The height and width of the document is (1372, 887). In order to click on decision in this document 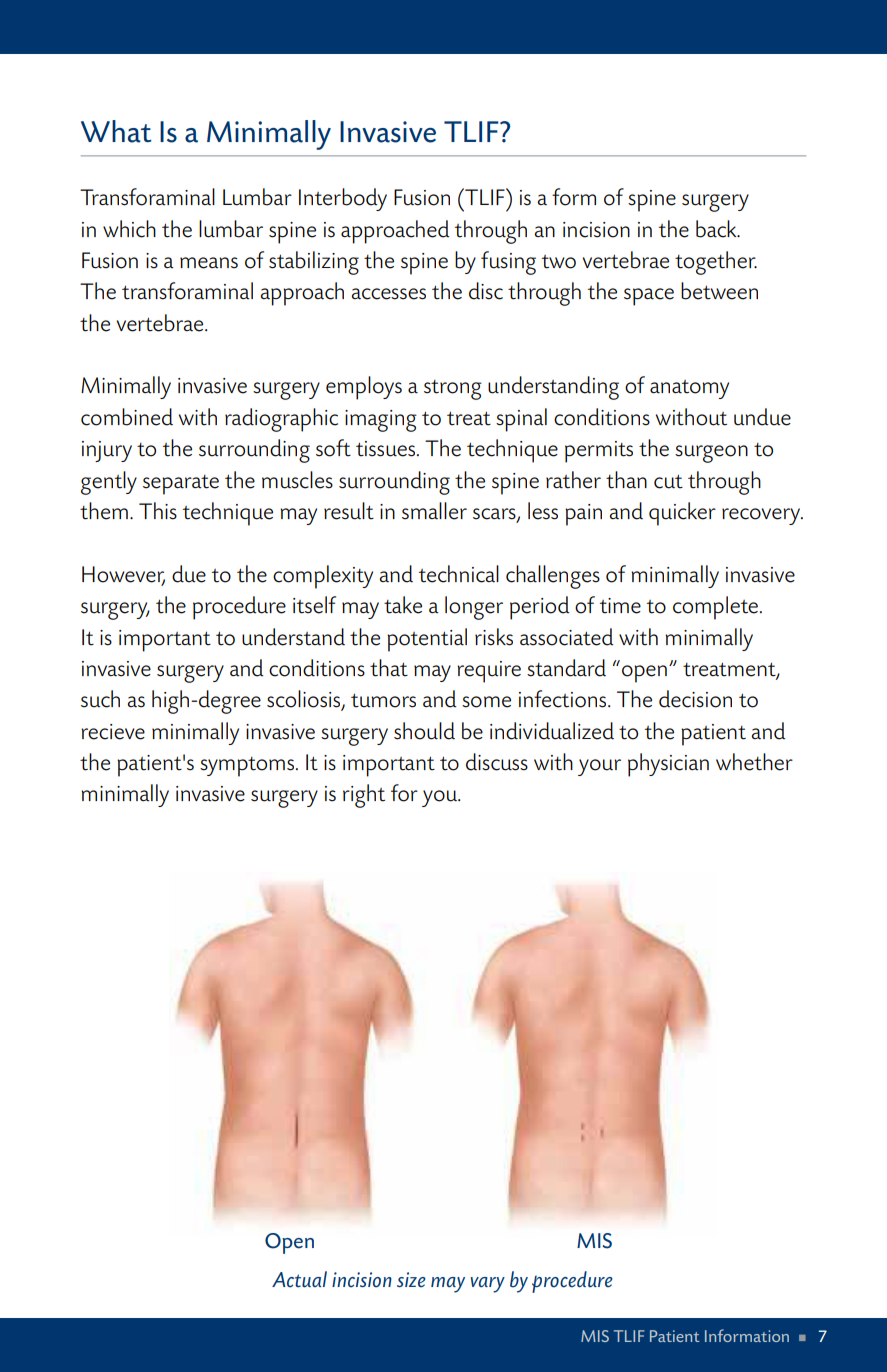, I will do `click(695, 699)`.
